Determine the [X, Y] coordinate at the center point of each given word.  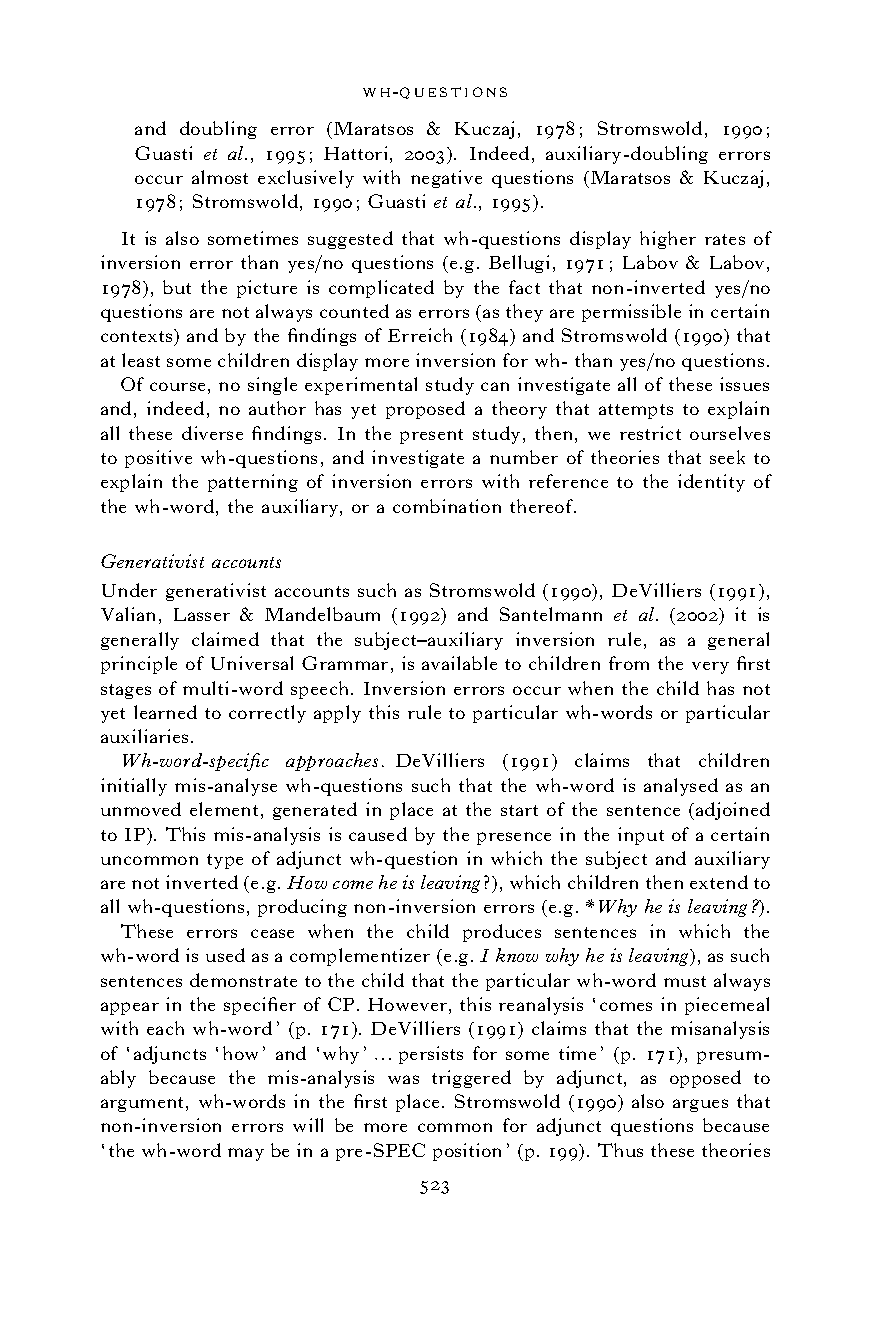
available [459, 663]
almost [220, 177]
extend [719, 882]
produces [502, 933]
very [710, 668]
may [246, 1154]
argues [700, 1105]
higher [668, 240]
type [225, 861]
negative [446, 179]
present [431, 436]
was [403, 1079]
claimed [225, 639]
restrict [650, 433]
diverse [212, 433]
